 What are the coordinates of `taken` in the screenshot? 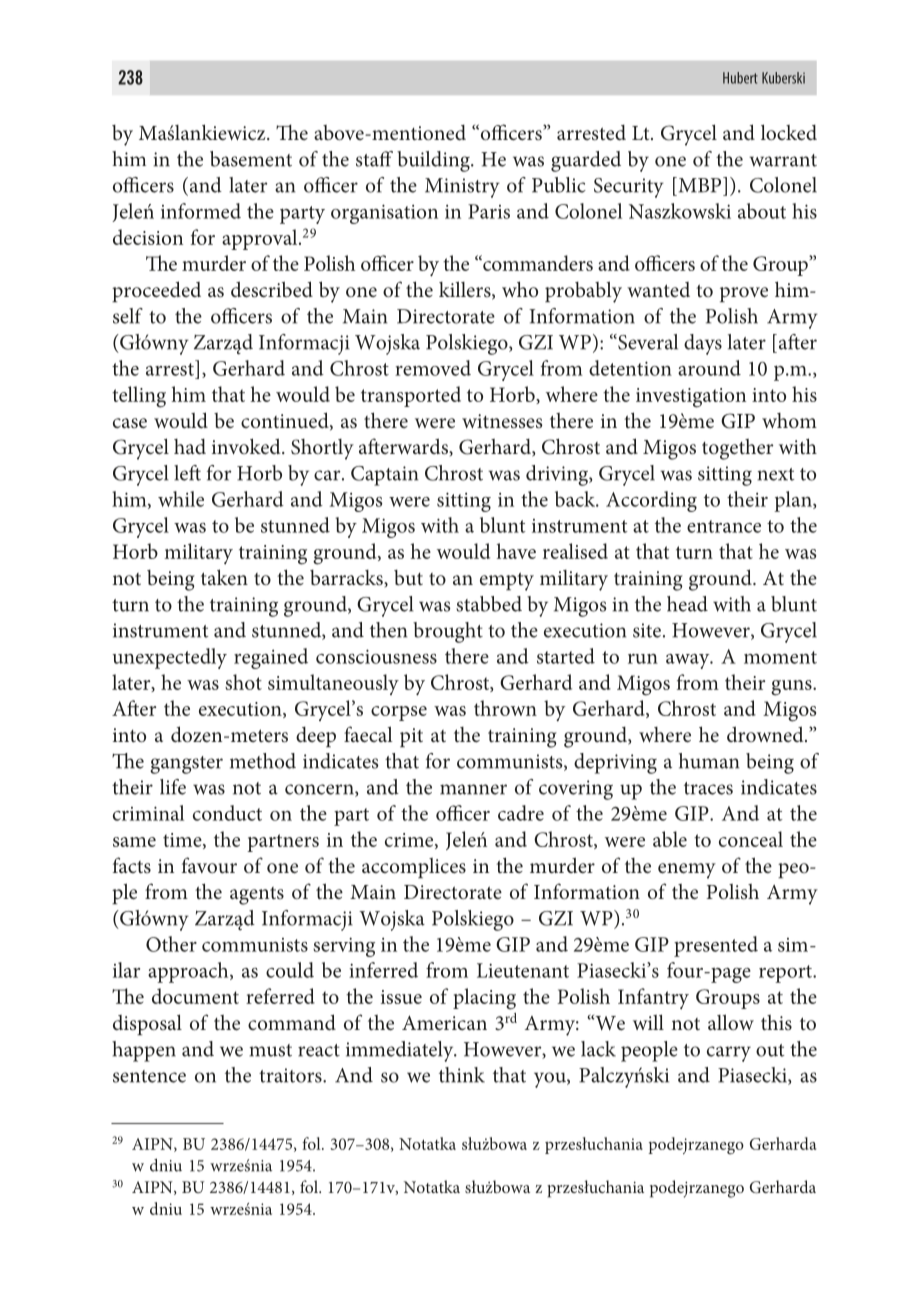 It's located at (224, 577).
